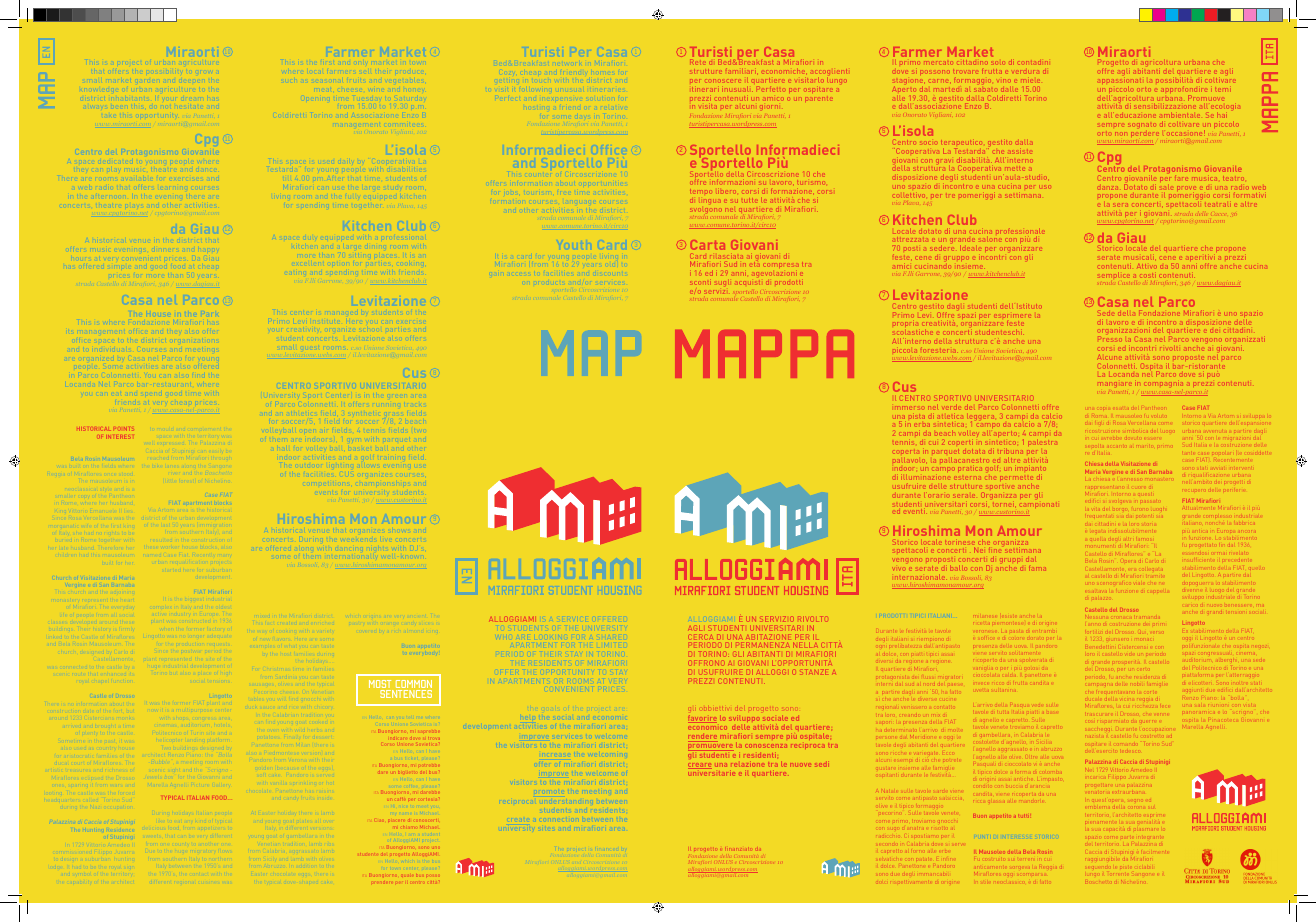 This screenshot has width=1316, height=922. Describe the element at coordinates (766, 746) in the screenshot. I see `conoscenza` at that location.
